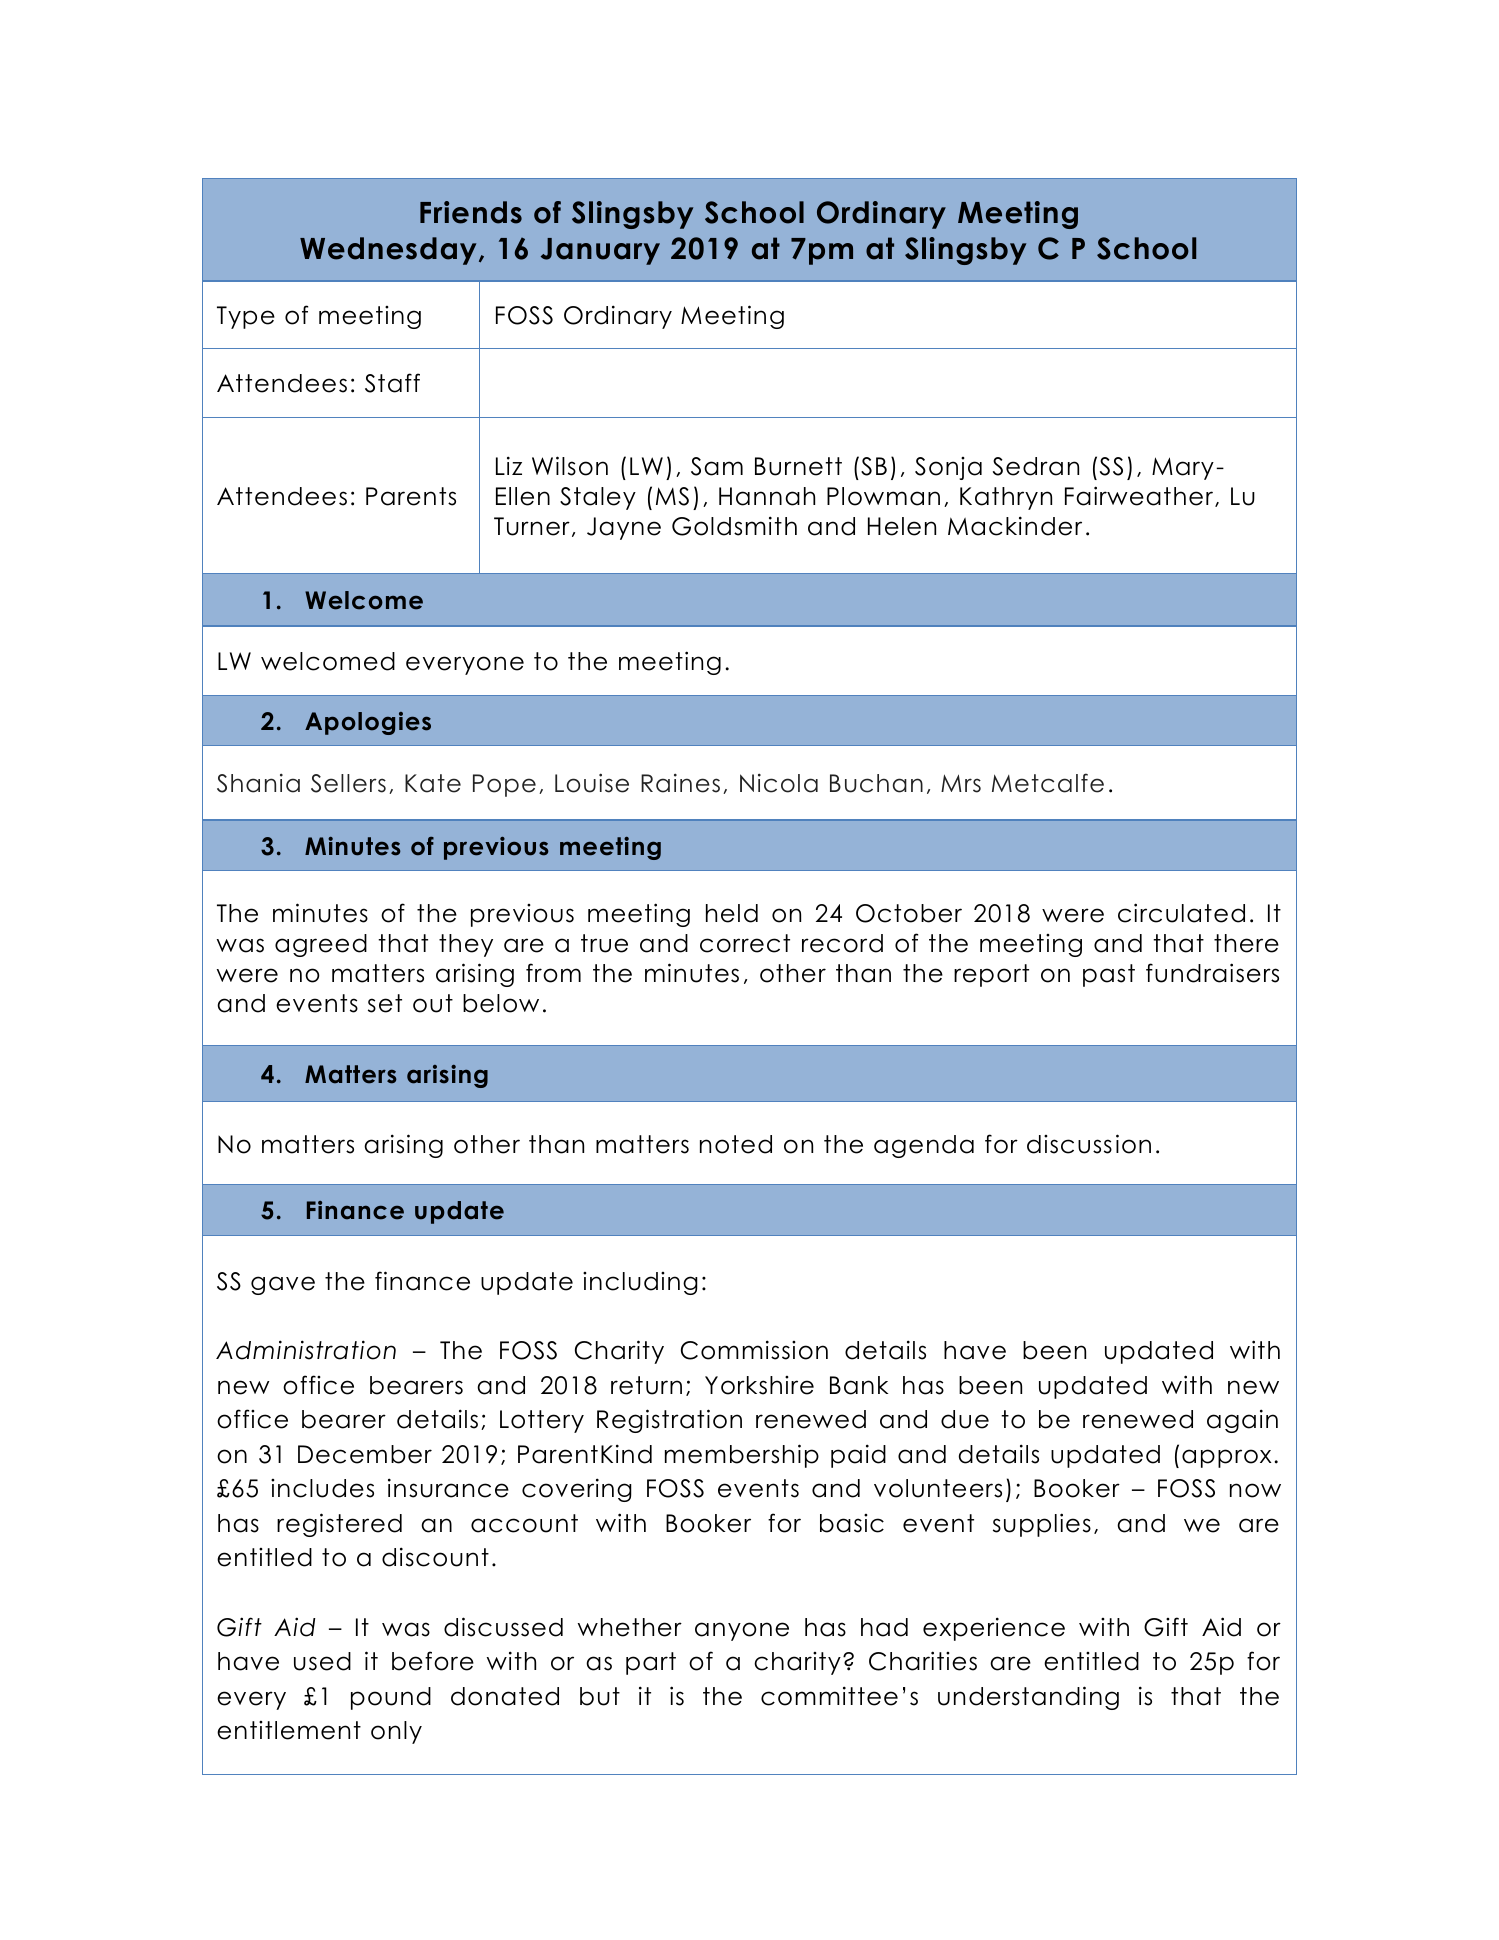 Image resolution: width=1499 pixels, height=1940 pixels. I want to click on Wednesday, so click(388, 251).
